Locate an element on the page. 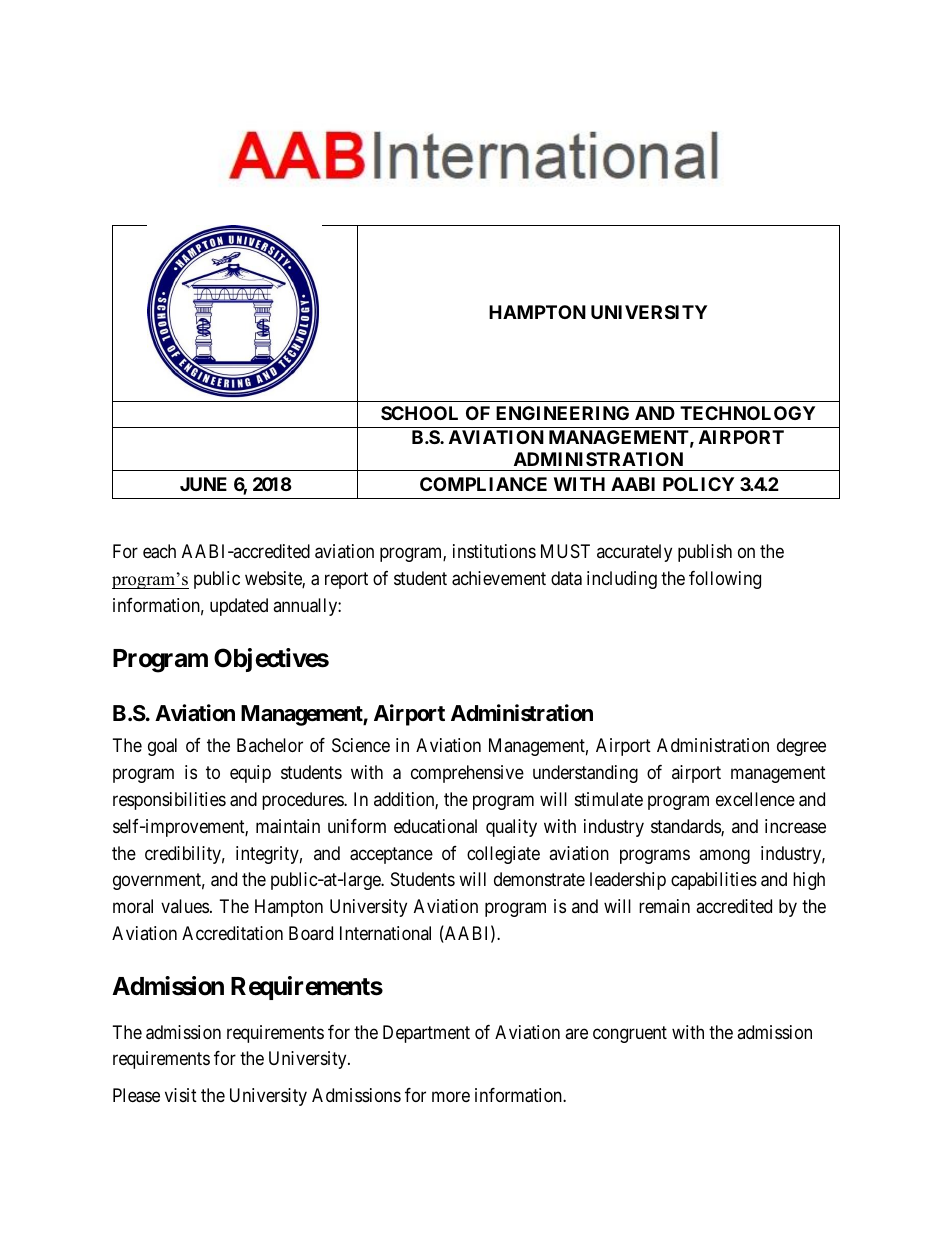 This document has width=952, height=1233. SCHOOL is located at coordinates (419, 413).
